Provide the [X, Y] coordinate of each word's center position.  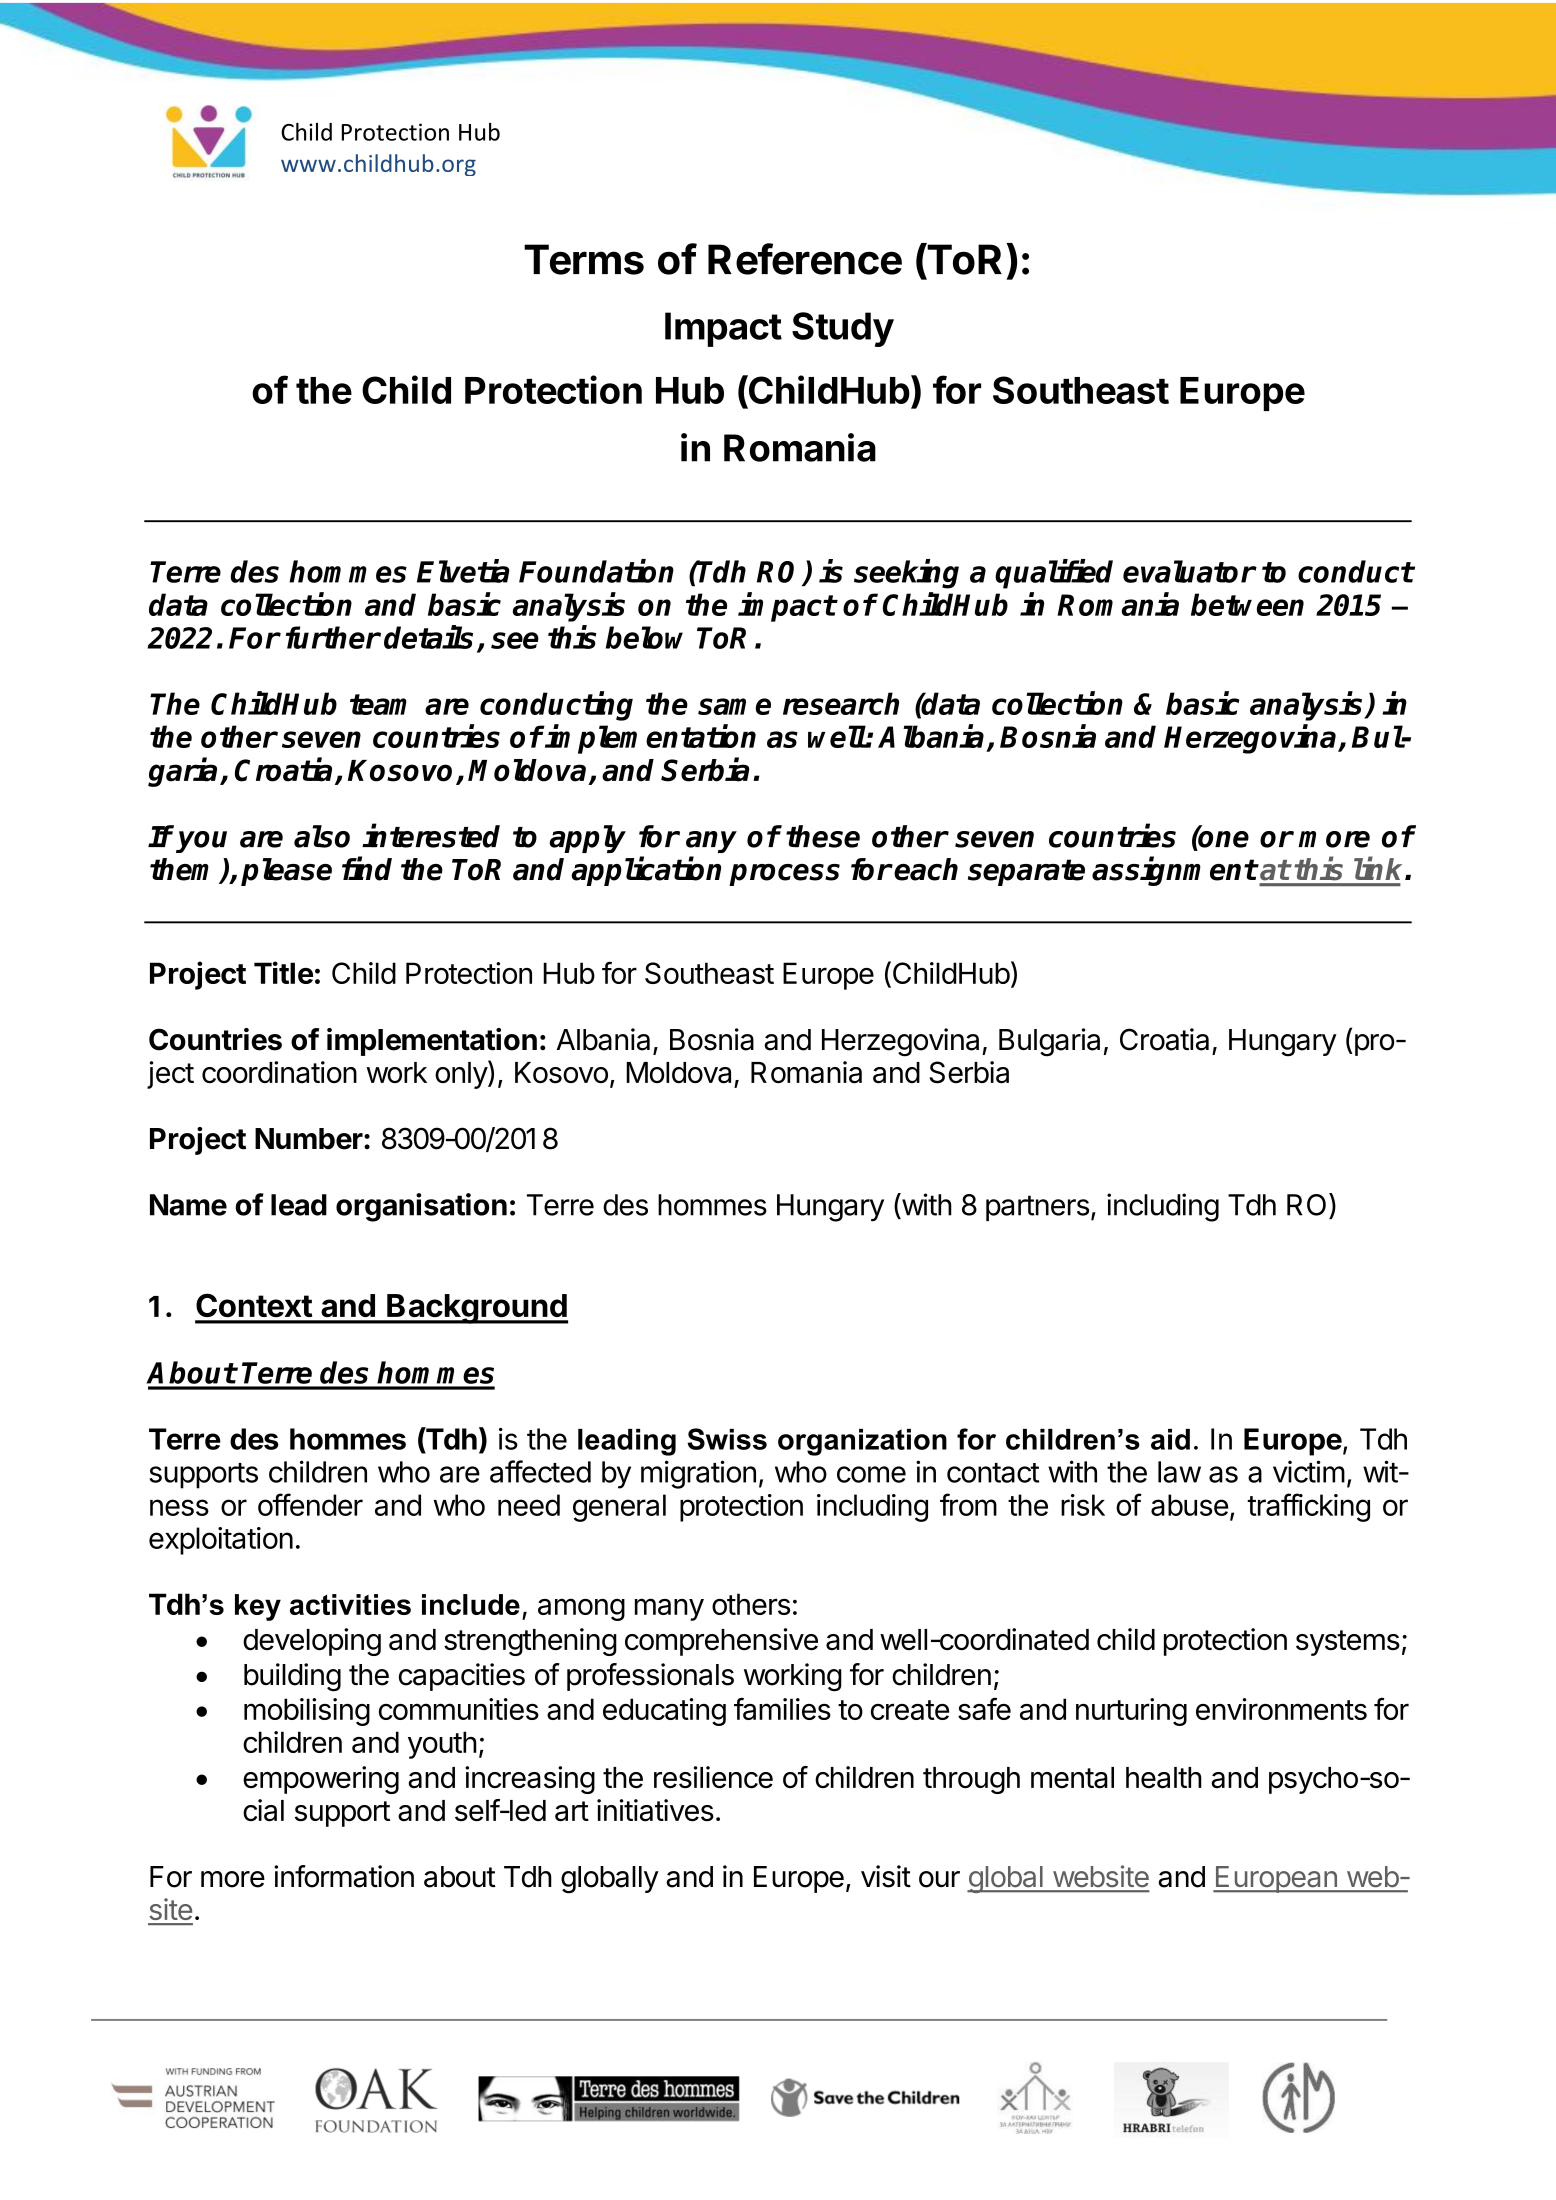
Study [843, 329]
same [734, 706]
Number [309, 1139]
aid [1170, 1439]
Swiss [727, 1439]
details [428, 637]
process [784, 875]
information [344, 1876]
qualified [1054, 574]
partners [1037, 1208]
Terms [584, 259]
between [1247, 604]
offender [310, 1504]
